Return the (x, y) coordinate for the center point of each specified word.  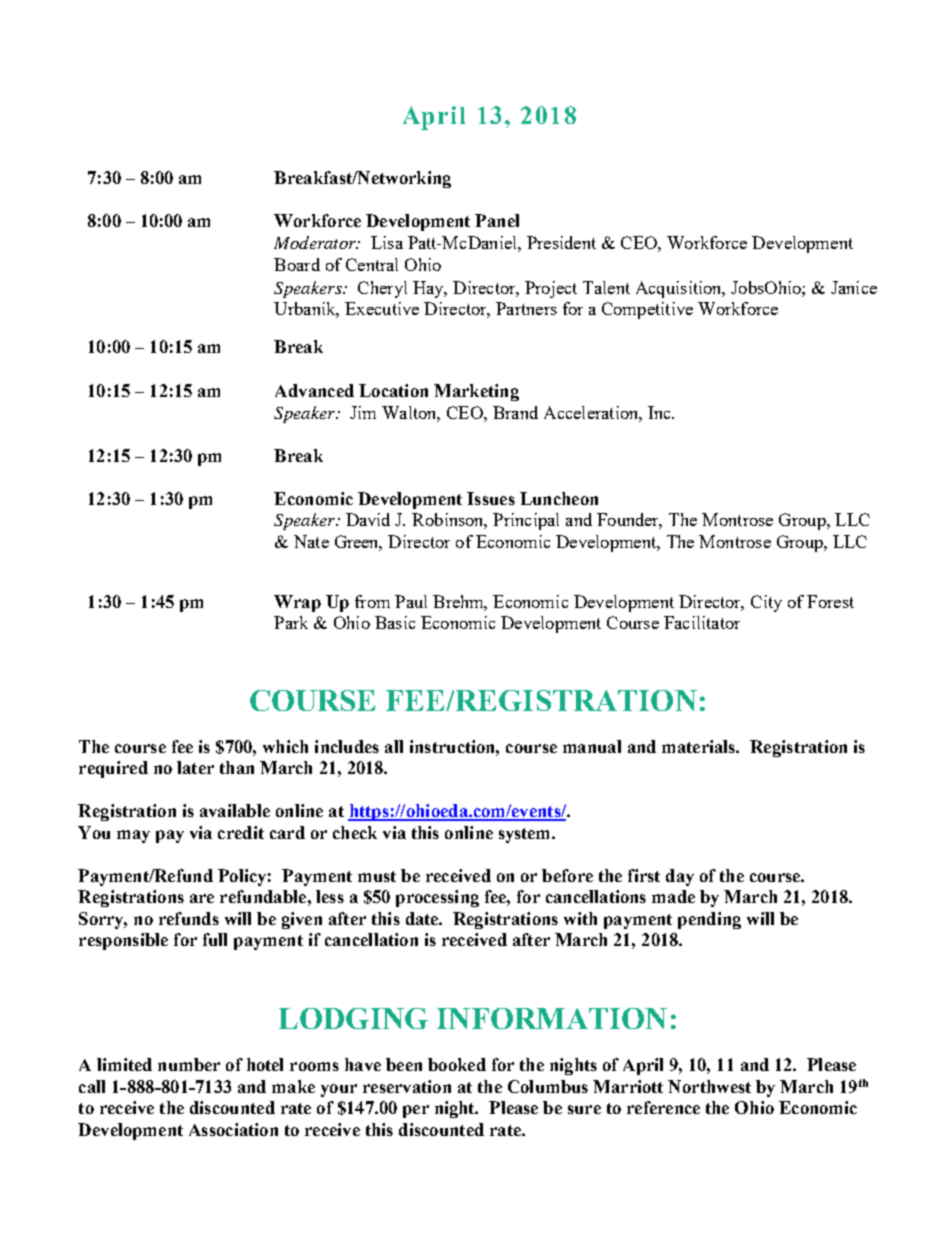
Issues (491, 498)
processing (437, 898)
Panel (497, 220)
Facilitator (702, 622)
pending (709, 920)
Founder (629, 521)
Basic (395, 622)
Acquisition (680, 289)
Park (291, 622)
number (189, 1064)
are (202, 898)
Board (297, 264)
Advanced (314, 390)
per (416, 1111)
